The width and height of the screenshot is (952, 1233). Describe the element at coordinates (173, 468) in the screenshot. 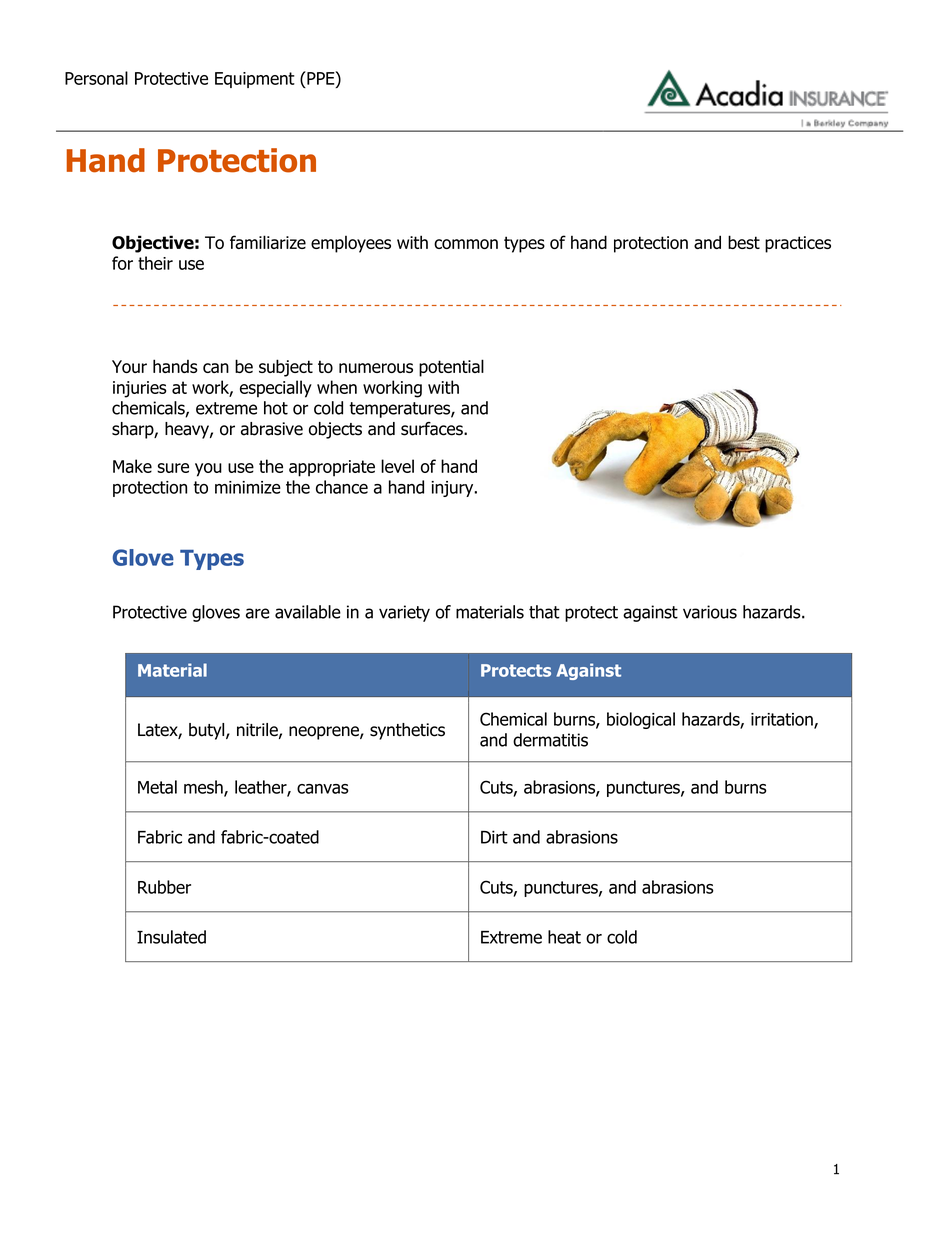

I see `sure` at that location.
